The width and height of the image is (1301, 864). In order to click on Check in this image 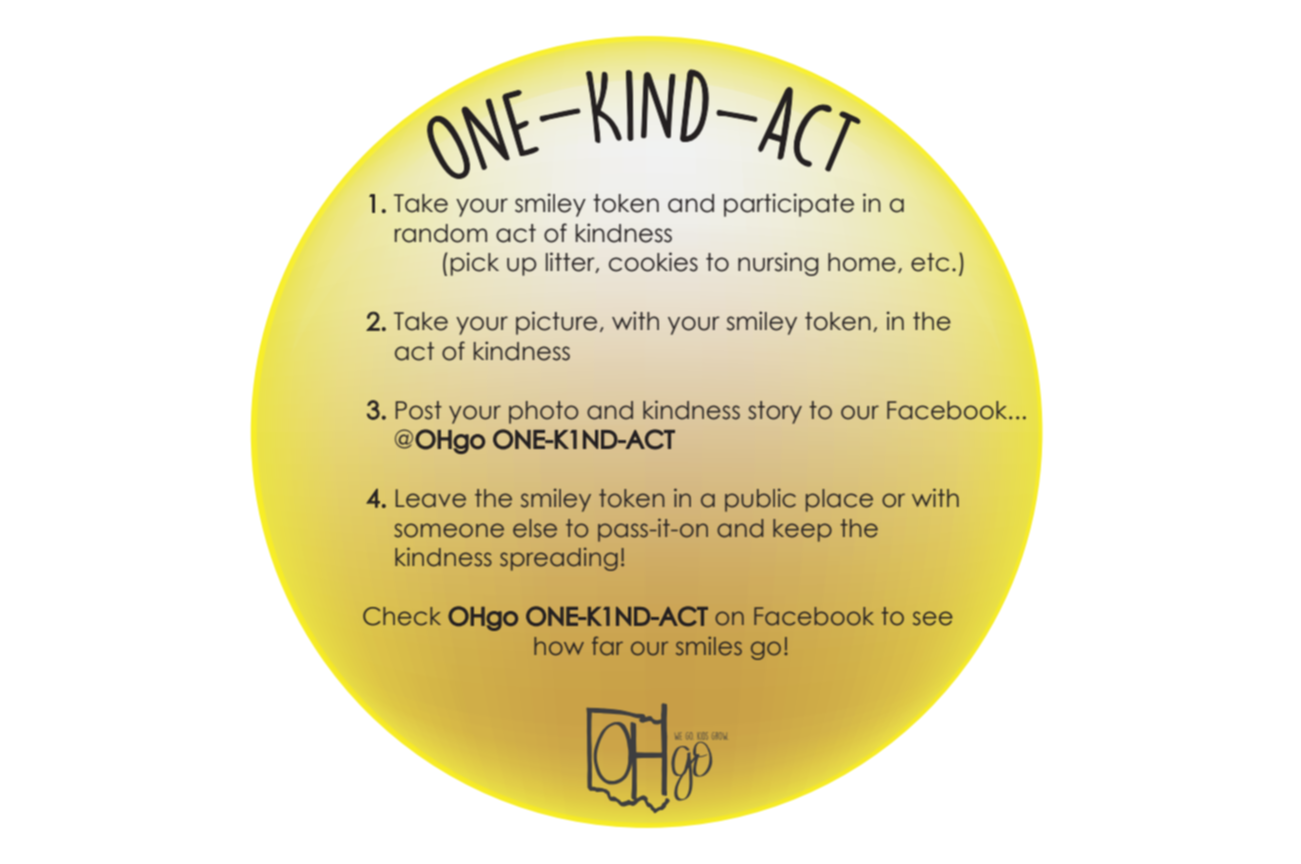, I will do `click(402, 616)`.
